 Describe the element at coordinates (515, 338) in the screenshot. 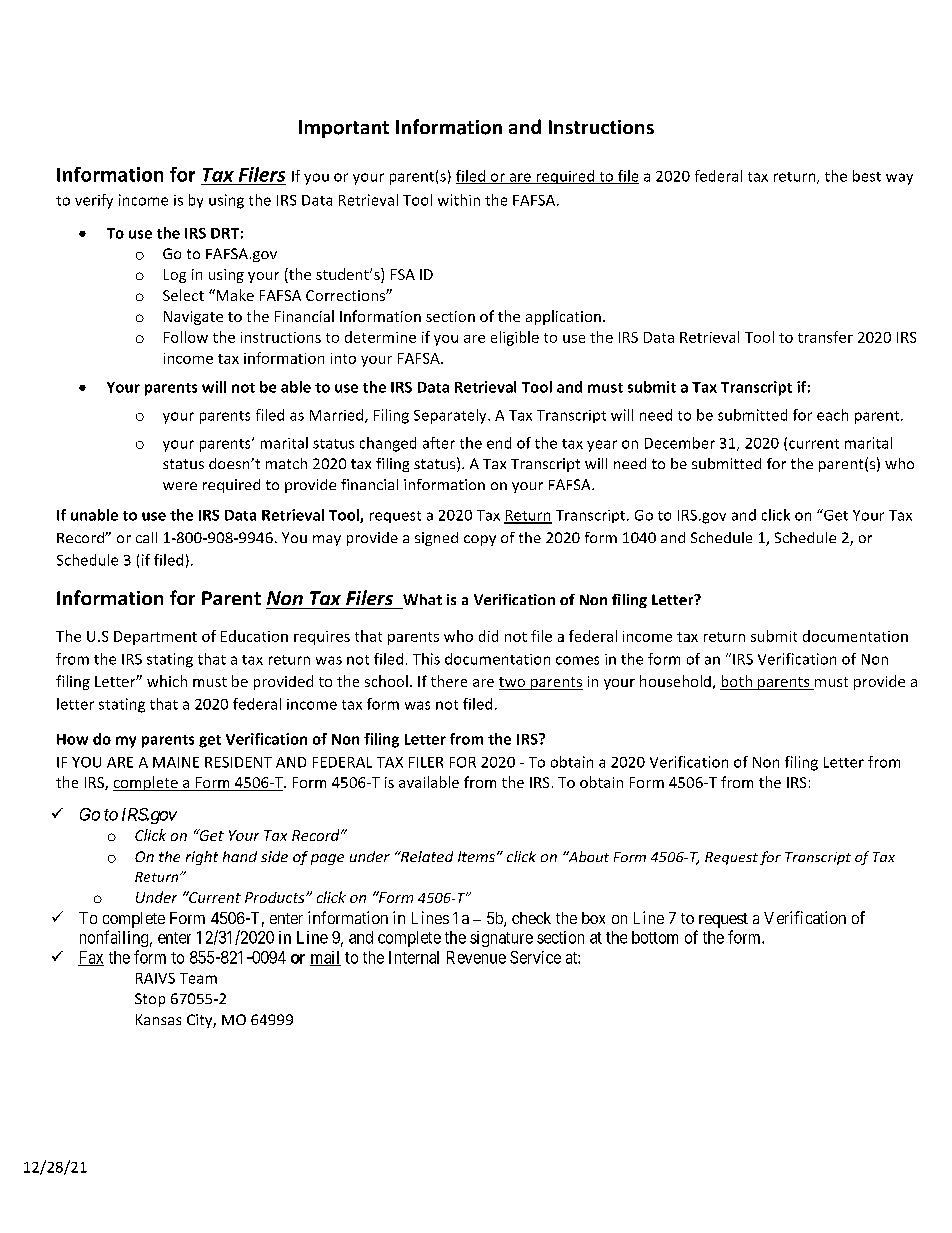

I see `eligible` at that location.
